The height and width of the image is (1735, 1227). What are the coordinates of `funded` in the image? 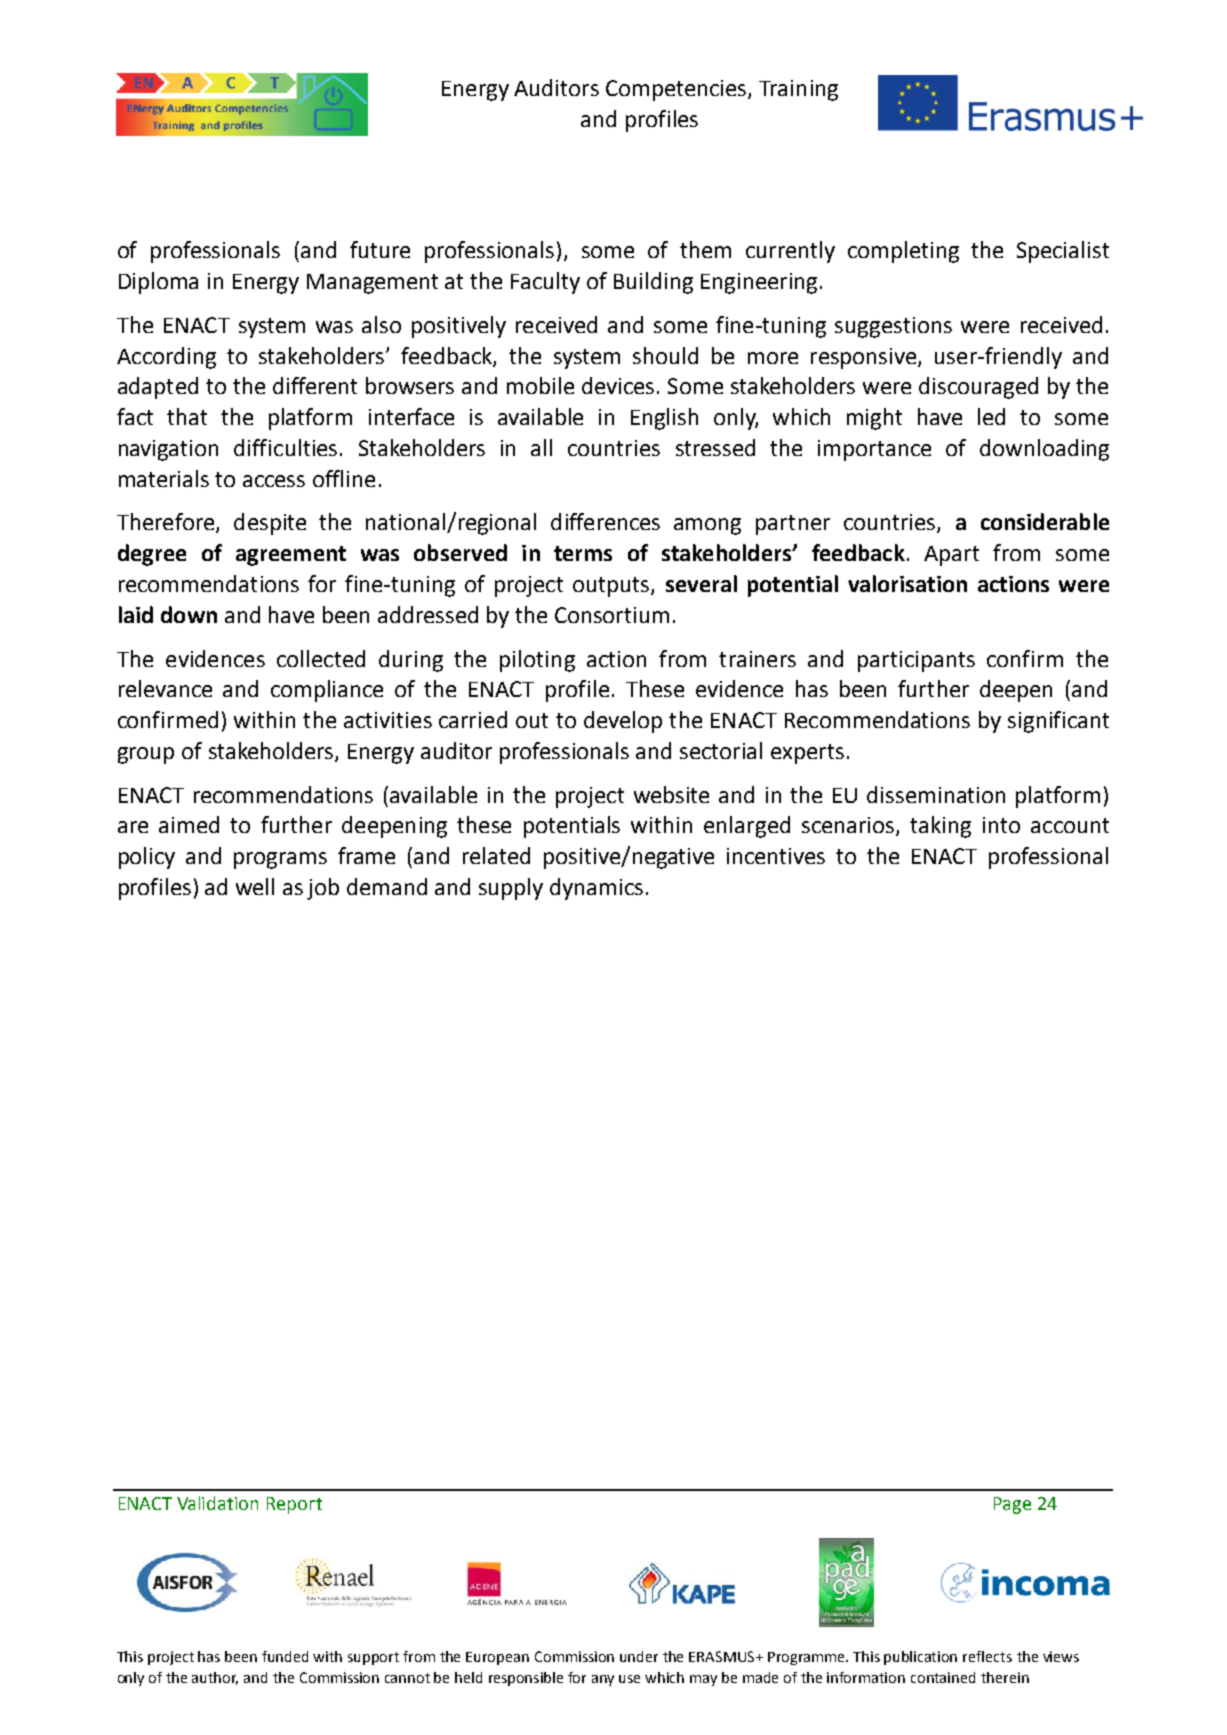 It's located at (285, 1656).
